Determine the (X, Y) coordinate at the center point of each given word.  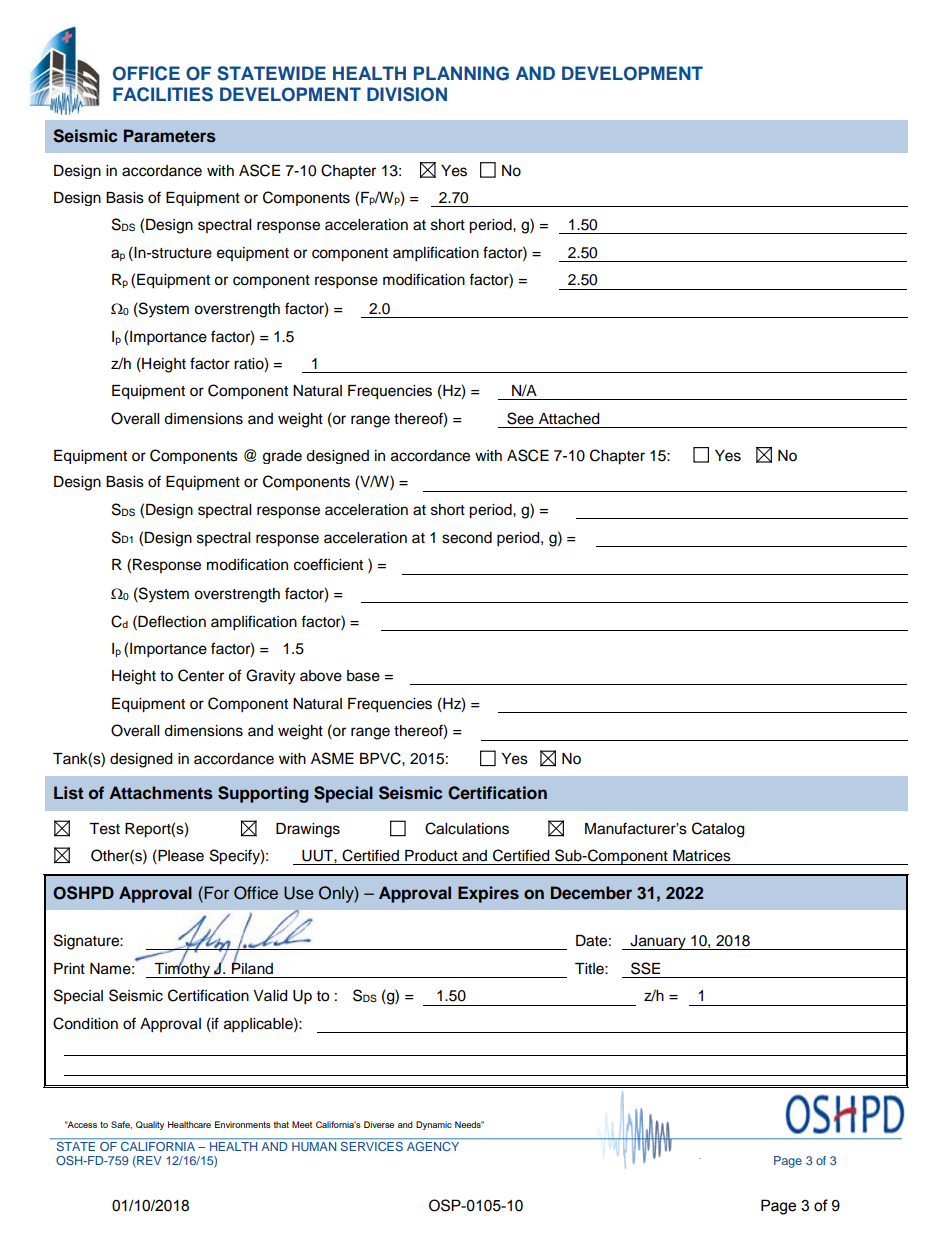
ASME (332, 758)
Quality (150, 1125)
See (520, 418)
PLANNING (461, 73)
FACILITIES (163, 94)
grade (282, 457)
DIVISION (407, 94)
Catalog (718, 830)
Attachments (161, 793)
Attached (569, 419)
